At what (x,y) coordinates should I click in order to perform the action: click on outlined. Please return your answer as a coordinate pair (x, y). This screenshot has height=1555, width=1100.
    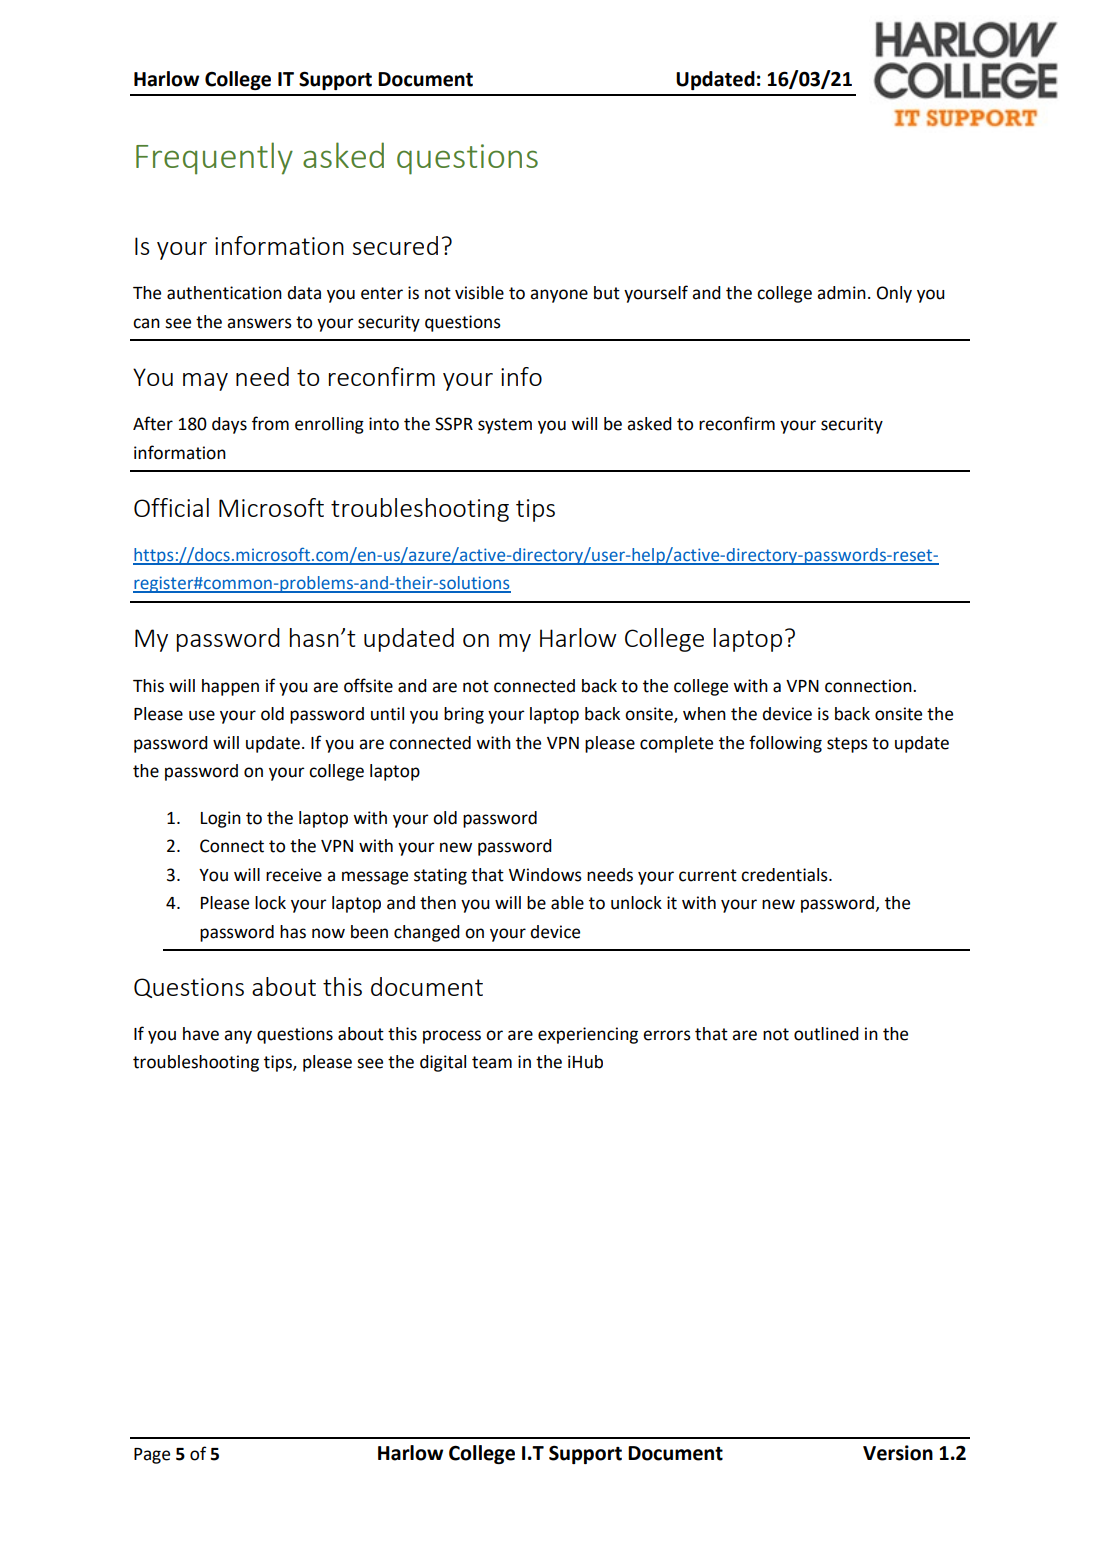
    Looking at the image, I should click on (826, 1034).
